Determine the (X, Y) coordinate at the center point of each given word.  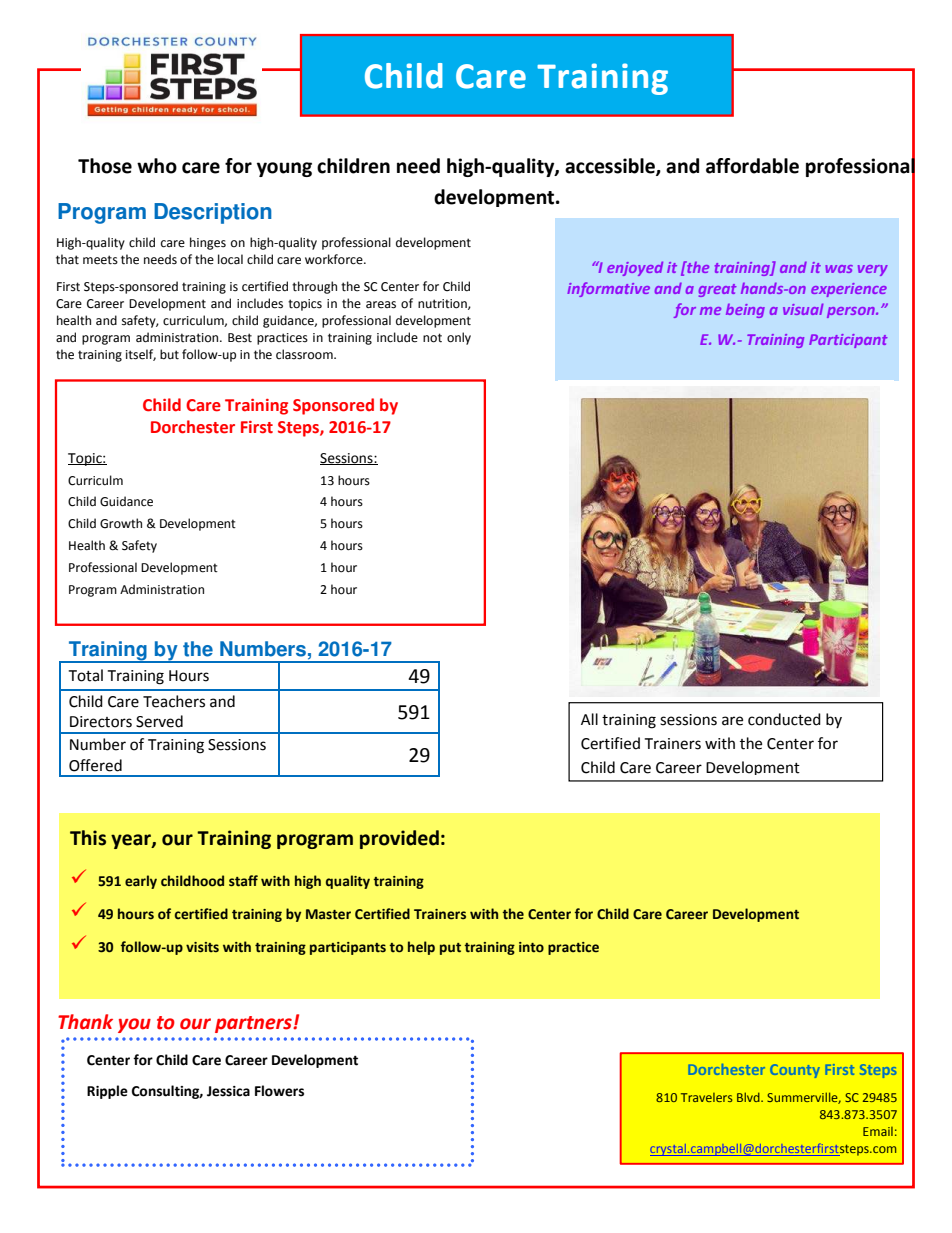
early (141, 882)
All (589, 719)
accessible (611, 167)
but (169, 354)
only (459, 338)
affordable (752, 166)
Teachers (174, 701)
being (745, 311)
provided (399, 839)
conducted (784, 719)
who (157, 166)
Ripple (107, 1092)
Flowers (279, 1091)
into (531, 947)
